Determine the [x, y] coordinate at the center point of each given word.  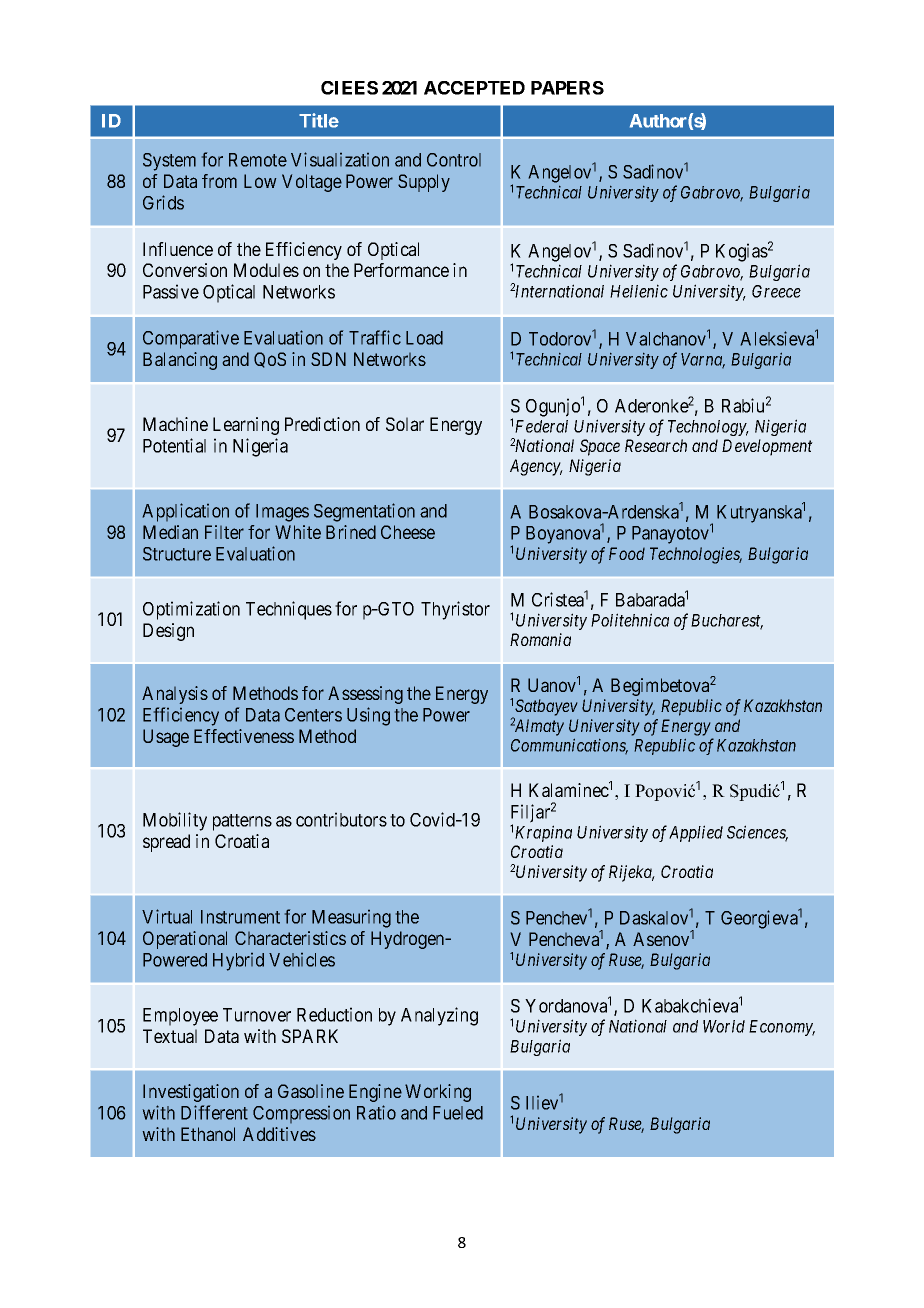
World [724, 1026]
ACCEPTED [474, 88]
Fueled [458, 1113]
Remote [258, 160]
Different [214, 1112]
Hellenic [639, 291]
